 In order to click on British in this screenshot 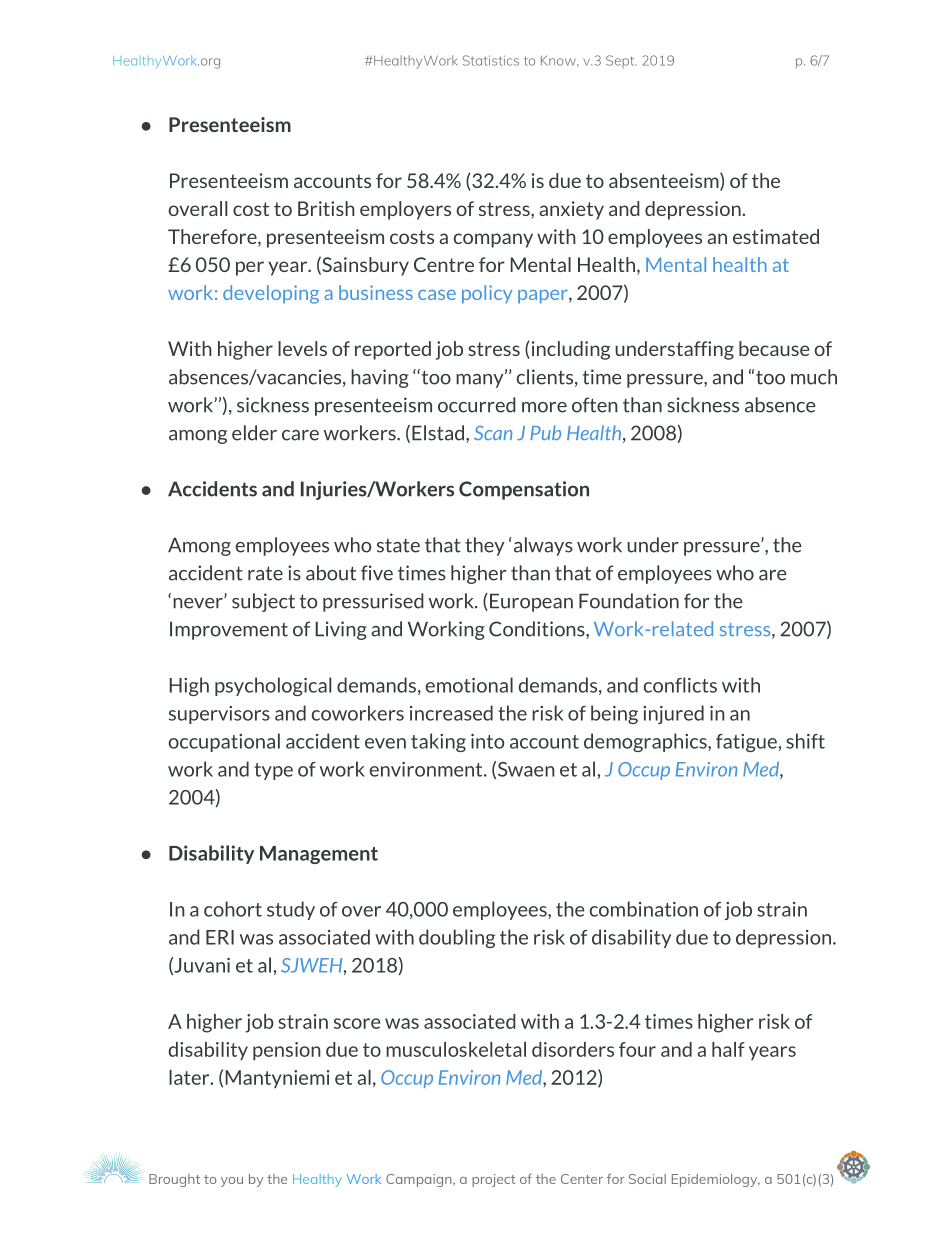, I will do `click(326, 208)`.
